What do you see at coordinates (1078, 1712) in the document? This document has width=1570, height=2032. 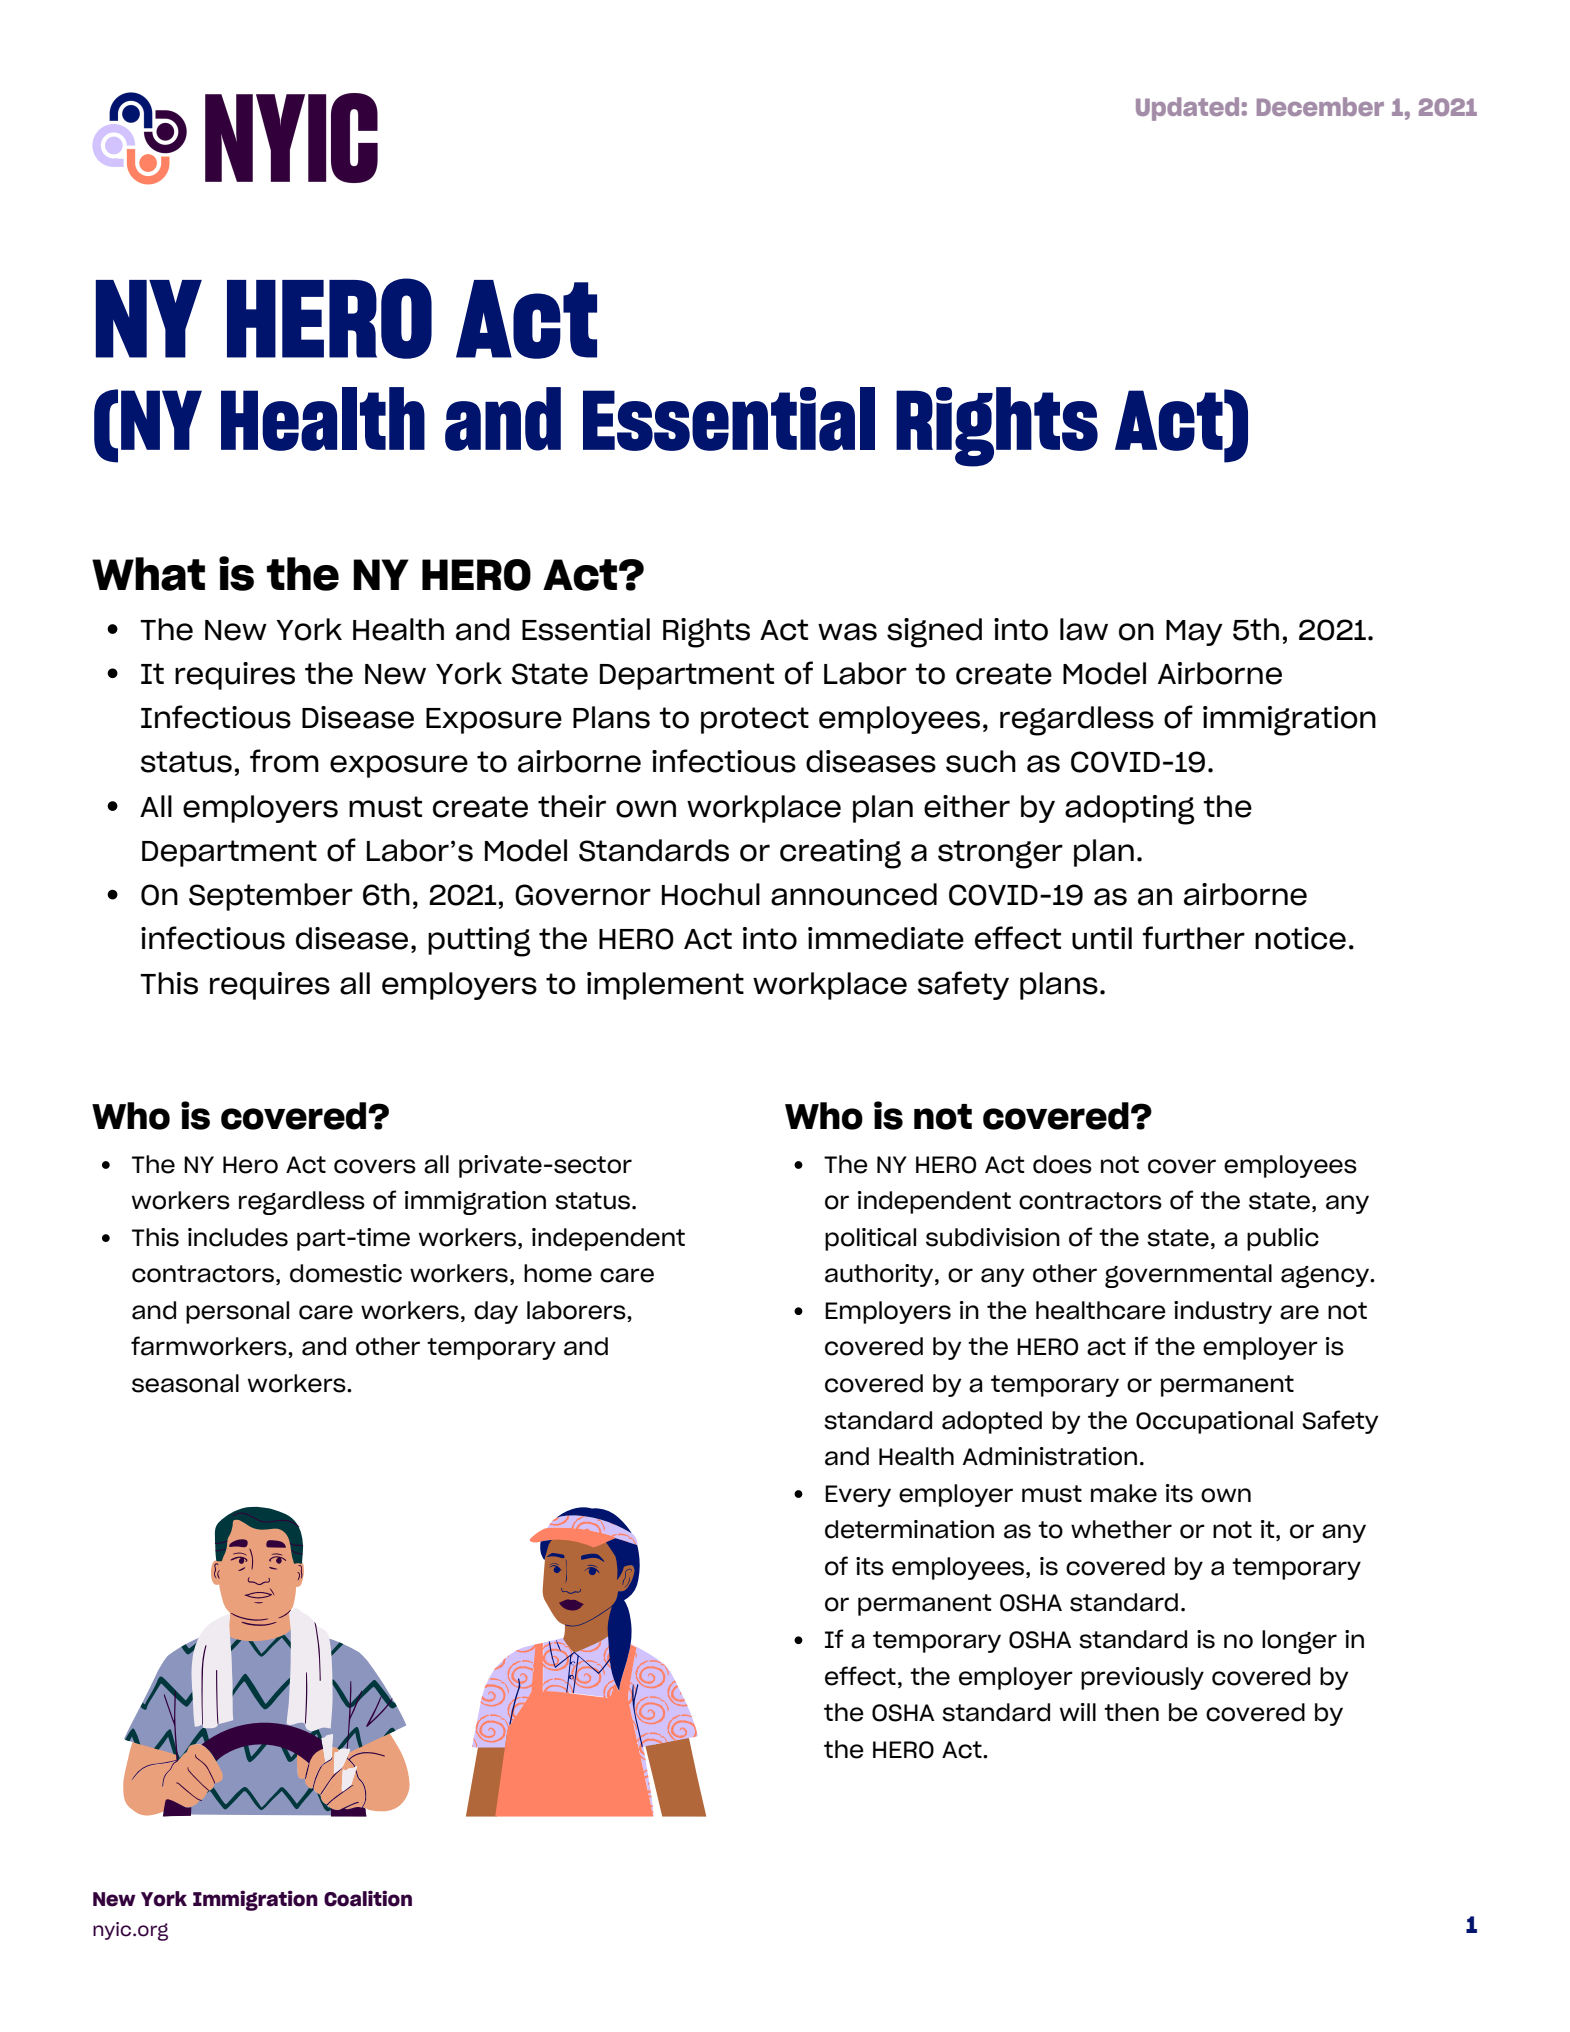 I see `will` at bounding box center [1078, 1712].
